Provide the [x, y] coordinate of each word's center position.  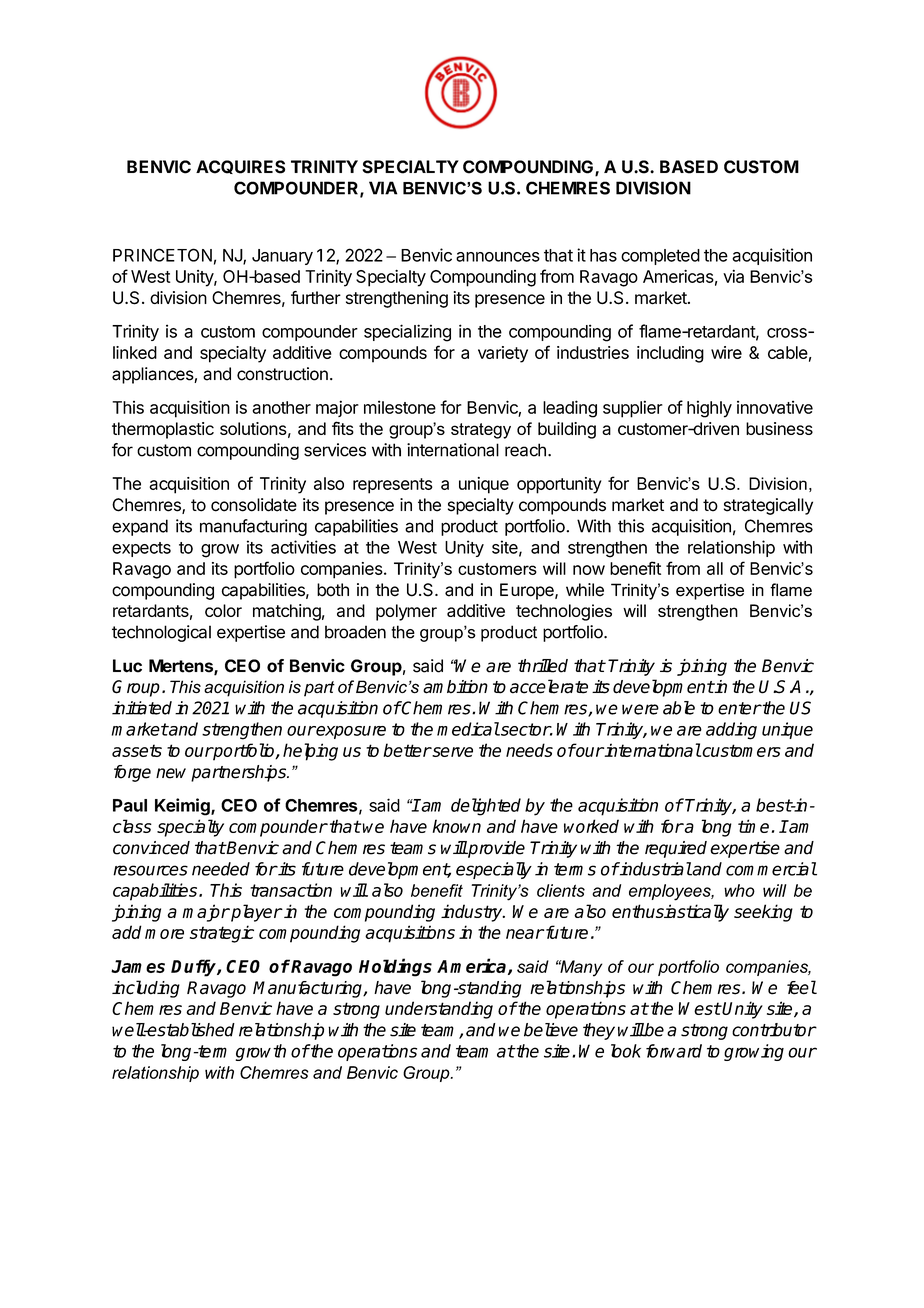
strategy [481, 431]
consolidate [254, 505]
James [138, 966]
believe [551, 1030]
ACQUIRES [240, 167]
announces [498, 257]
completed [660, 257]
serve [451, 752]
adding [731, 731]
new [171, 773]
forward [674, 1051]
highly [709, 409]
